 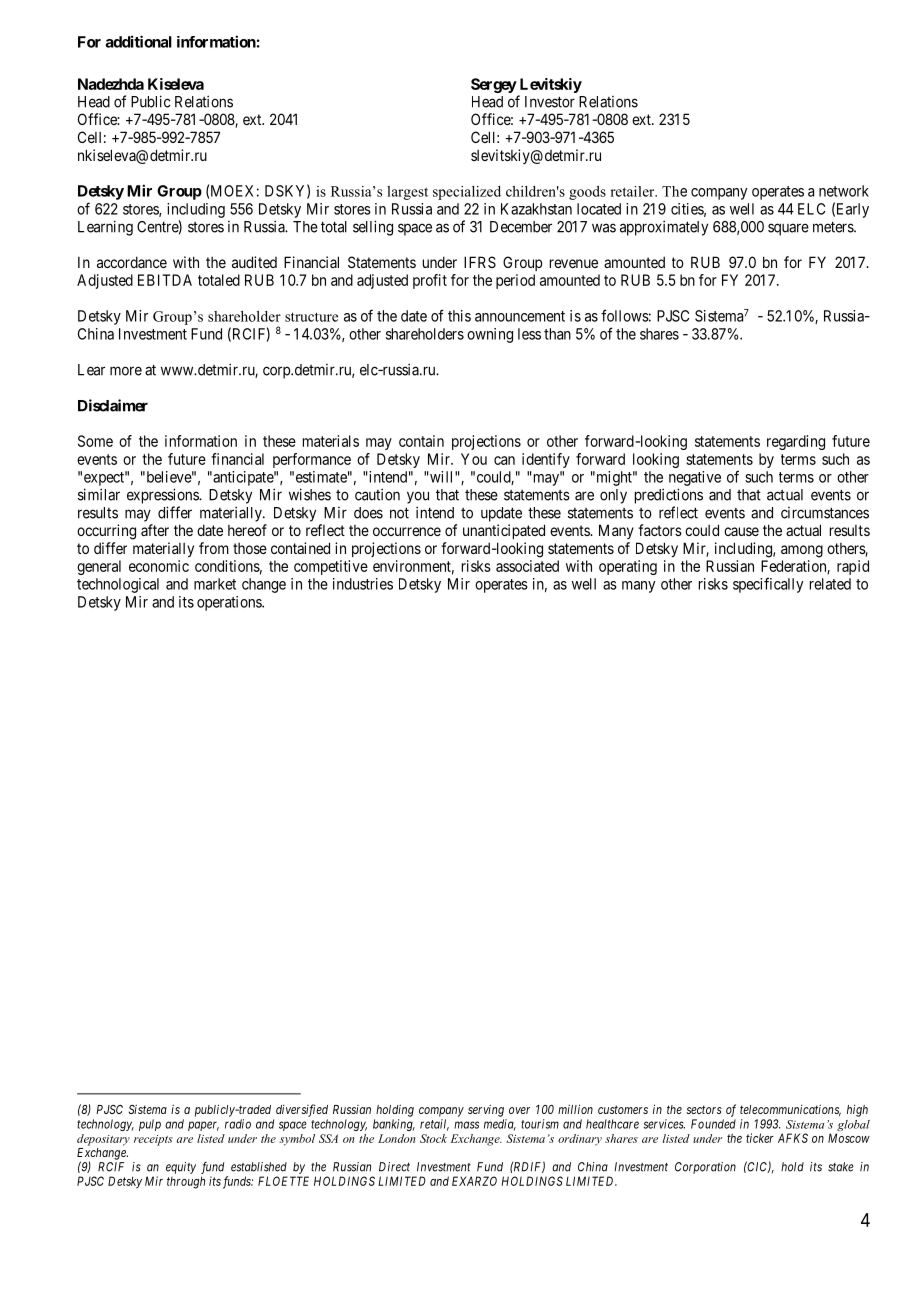 What do you see at coordinates (139, 41) in the screenshot?
I see `additional` at bounding box center [139, 41].
